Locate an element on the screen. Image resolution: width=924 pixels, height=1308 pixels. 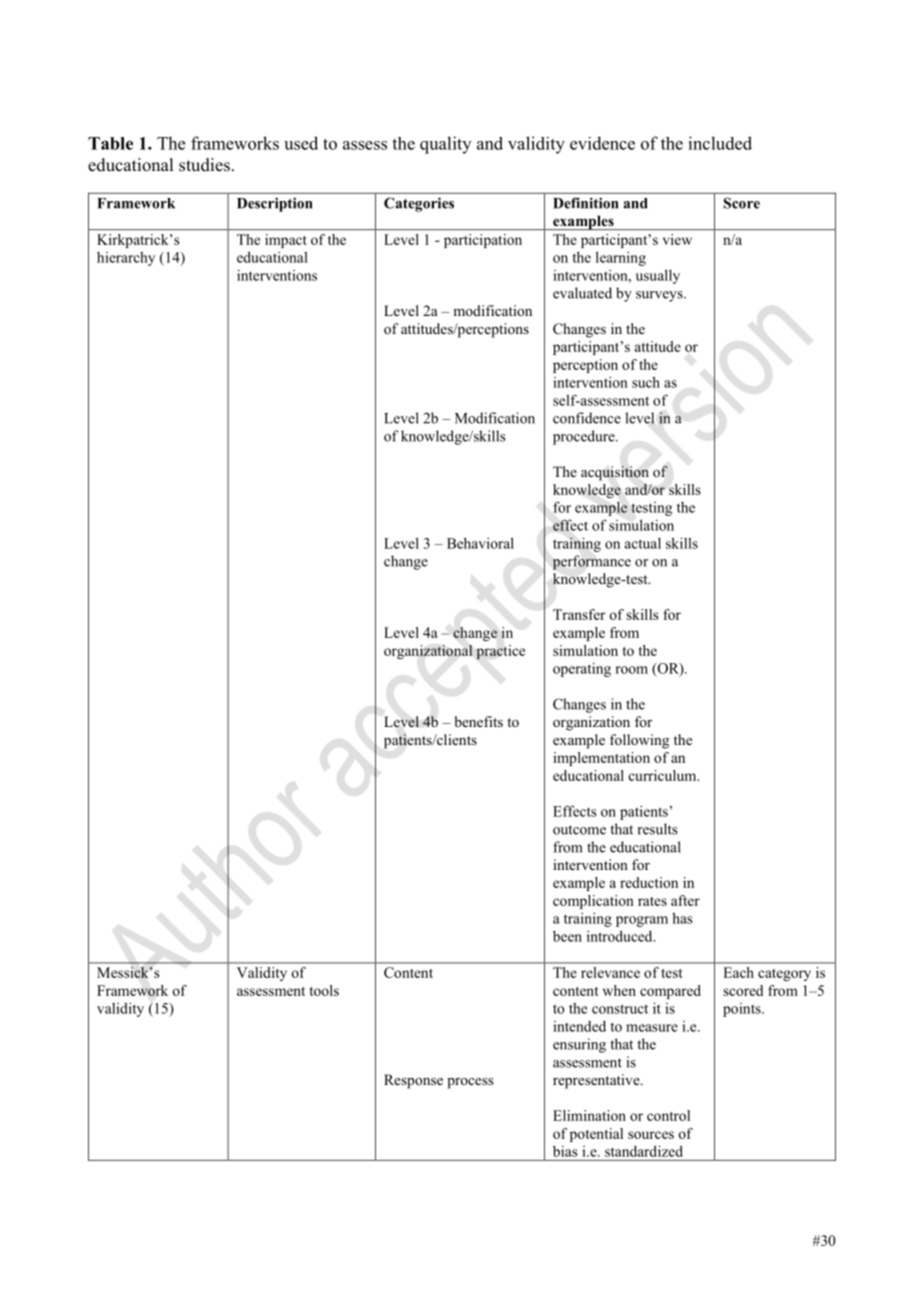
room is located at coordinates (631, 670).
